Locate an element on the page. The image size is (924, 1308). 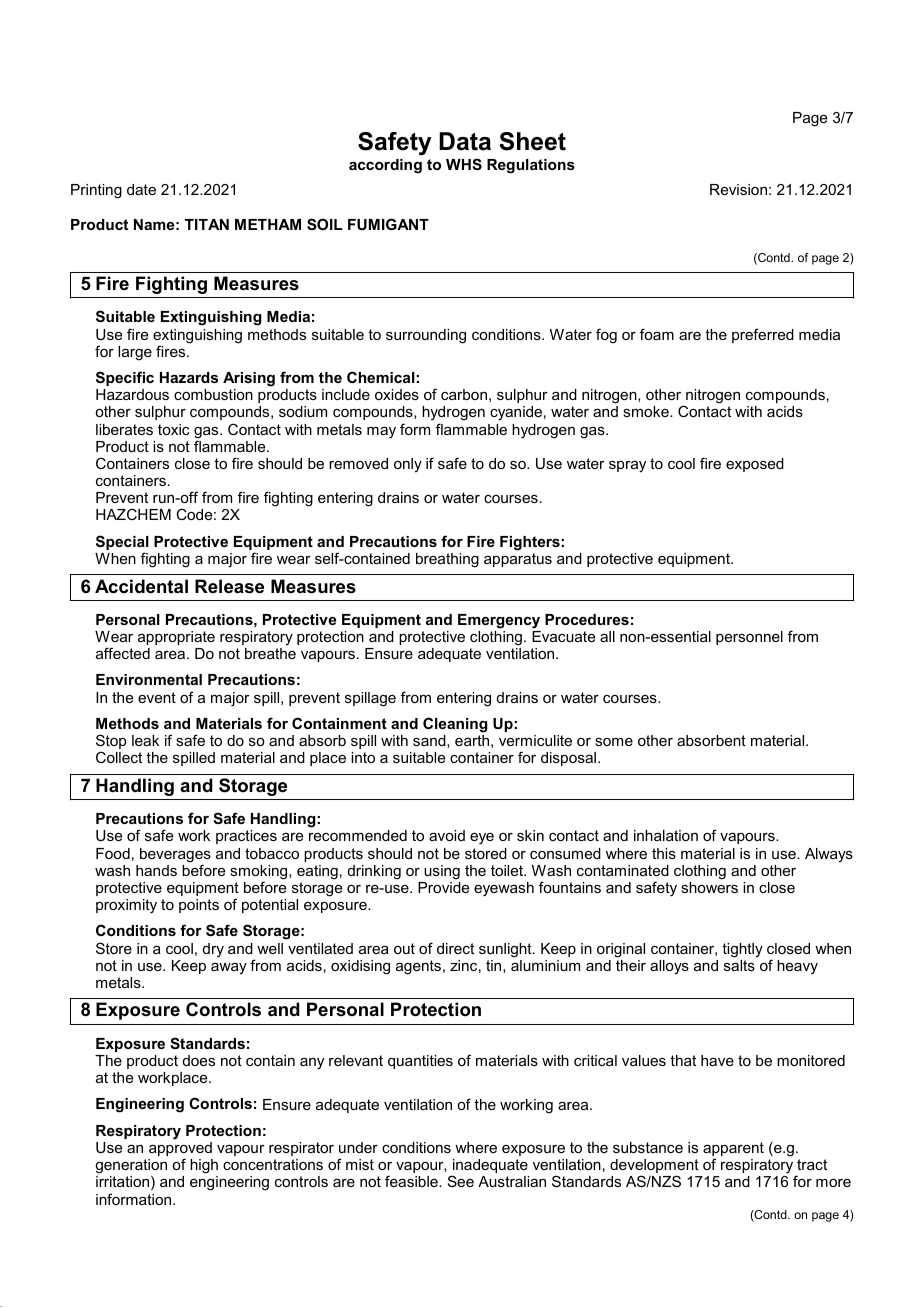
See is located at coordinates (461, 1181).
